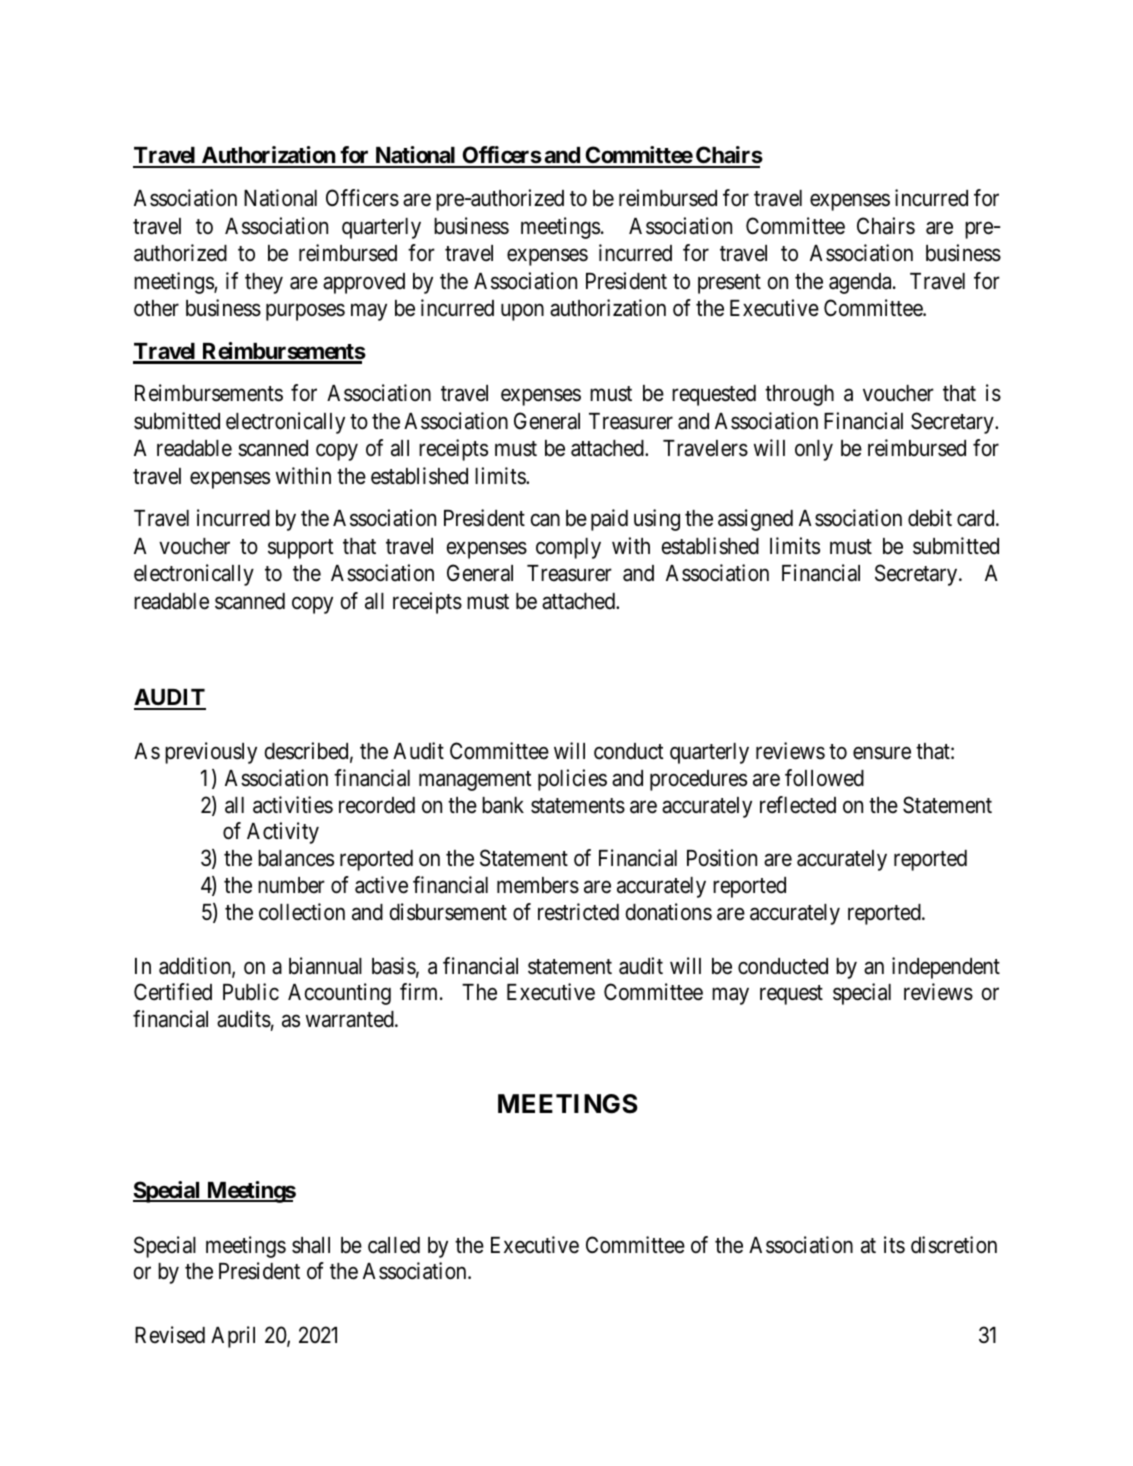 This screenshot has width=1133, height=1466. What do you see at coordinates (861, 283) in the screenshot?
I see `agenda` at bounding box center [861, 283].
